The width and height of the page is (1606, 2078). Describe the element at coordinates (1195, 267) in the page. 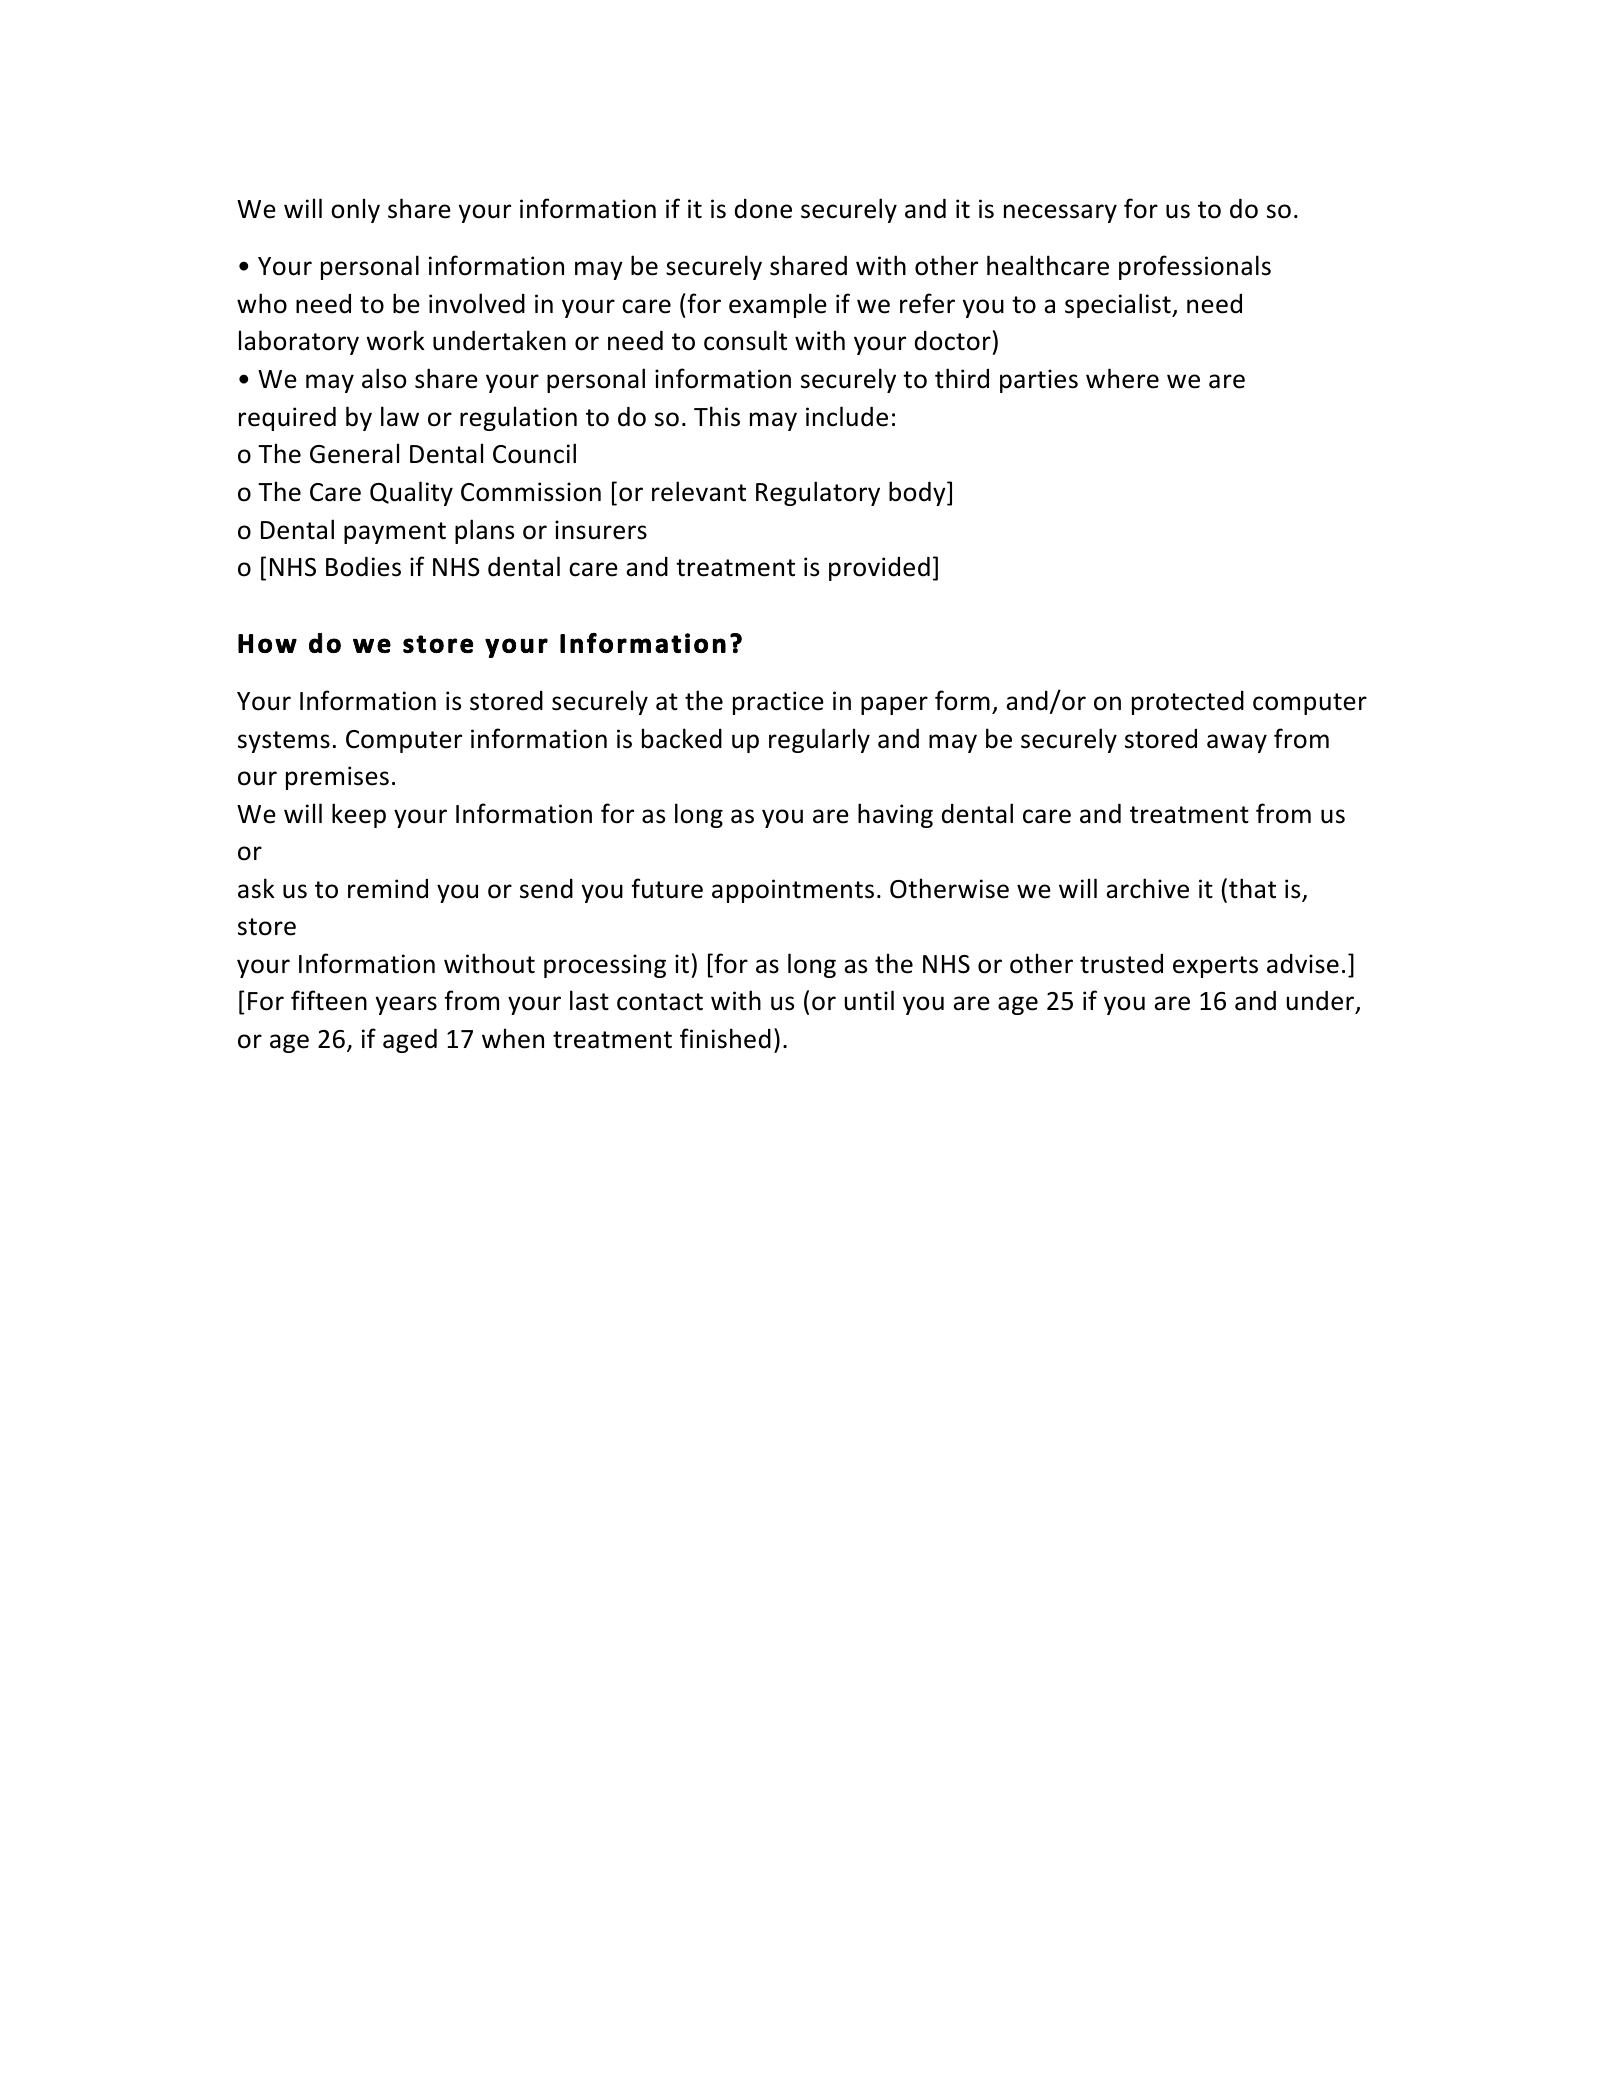

I see `professionals` at that location.
